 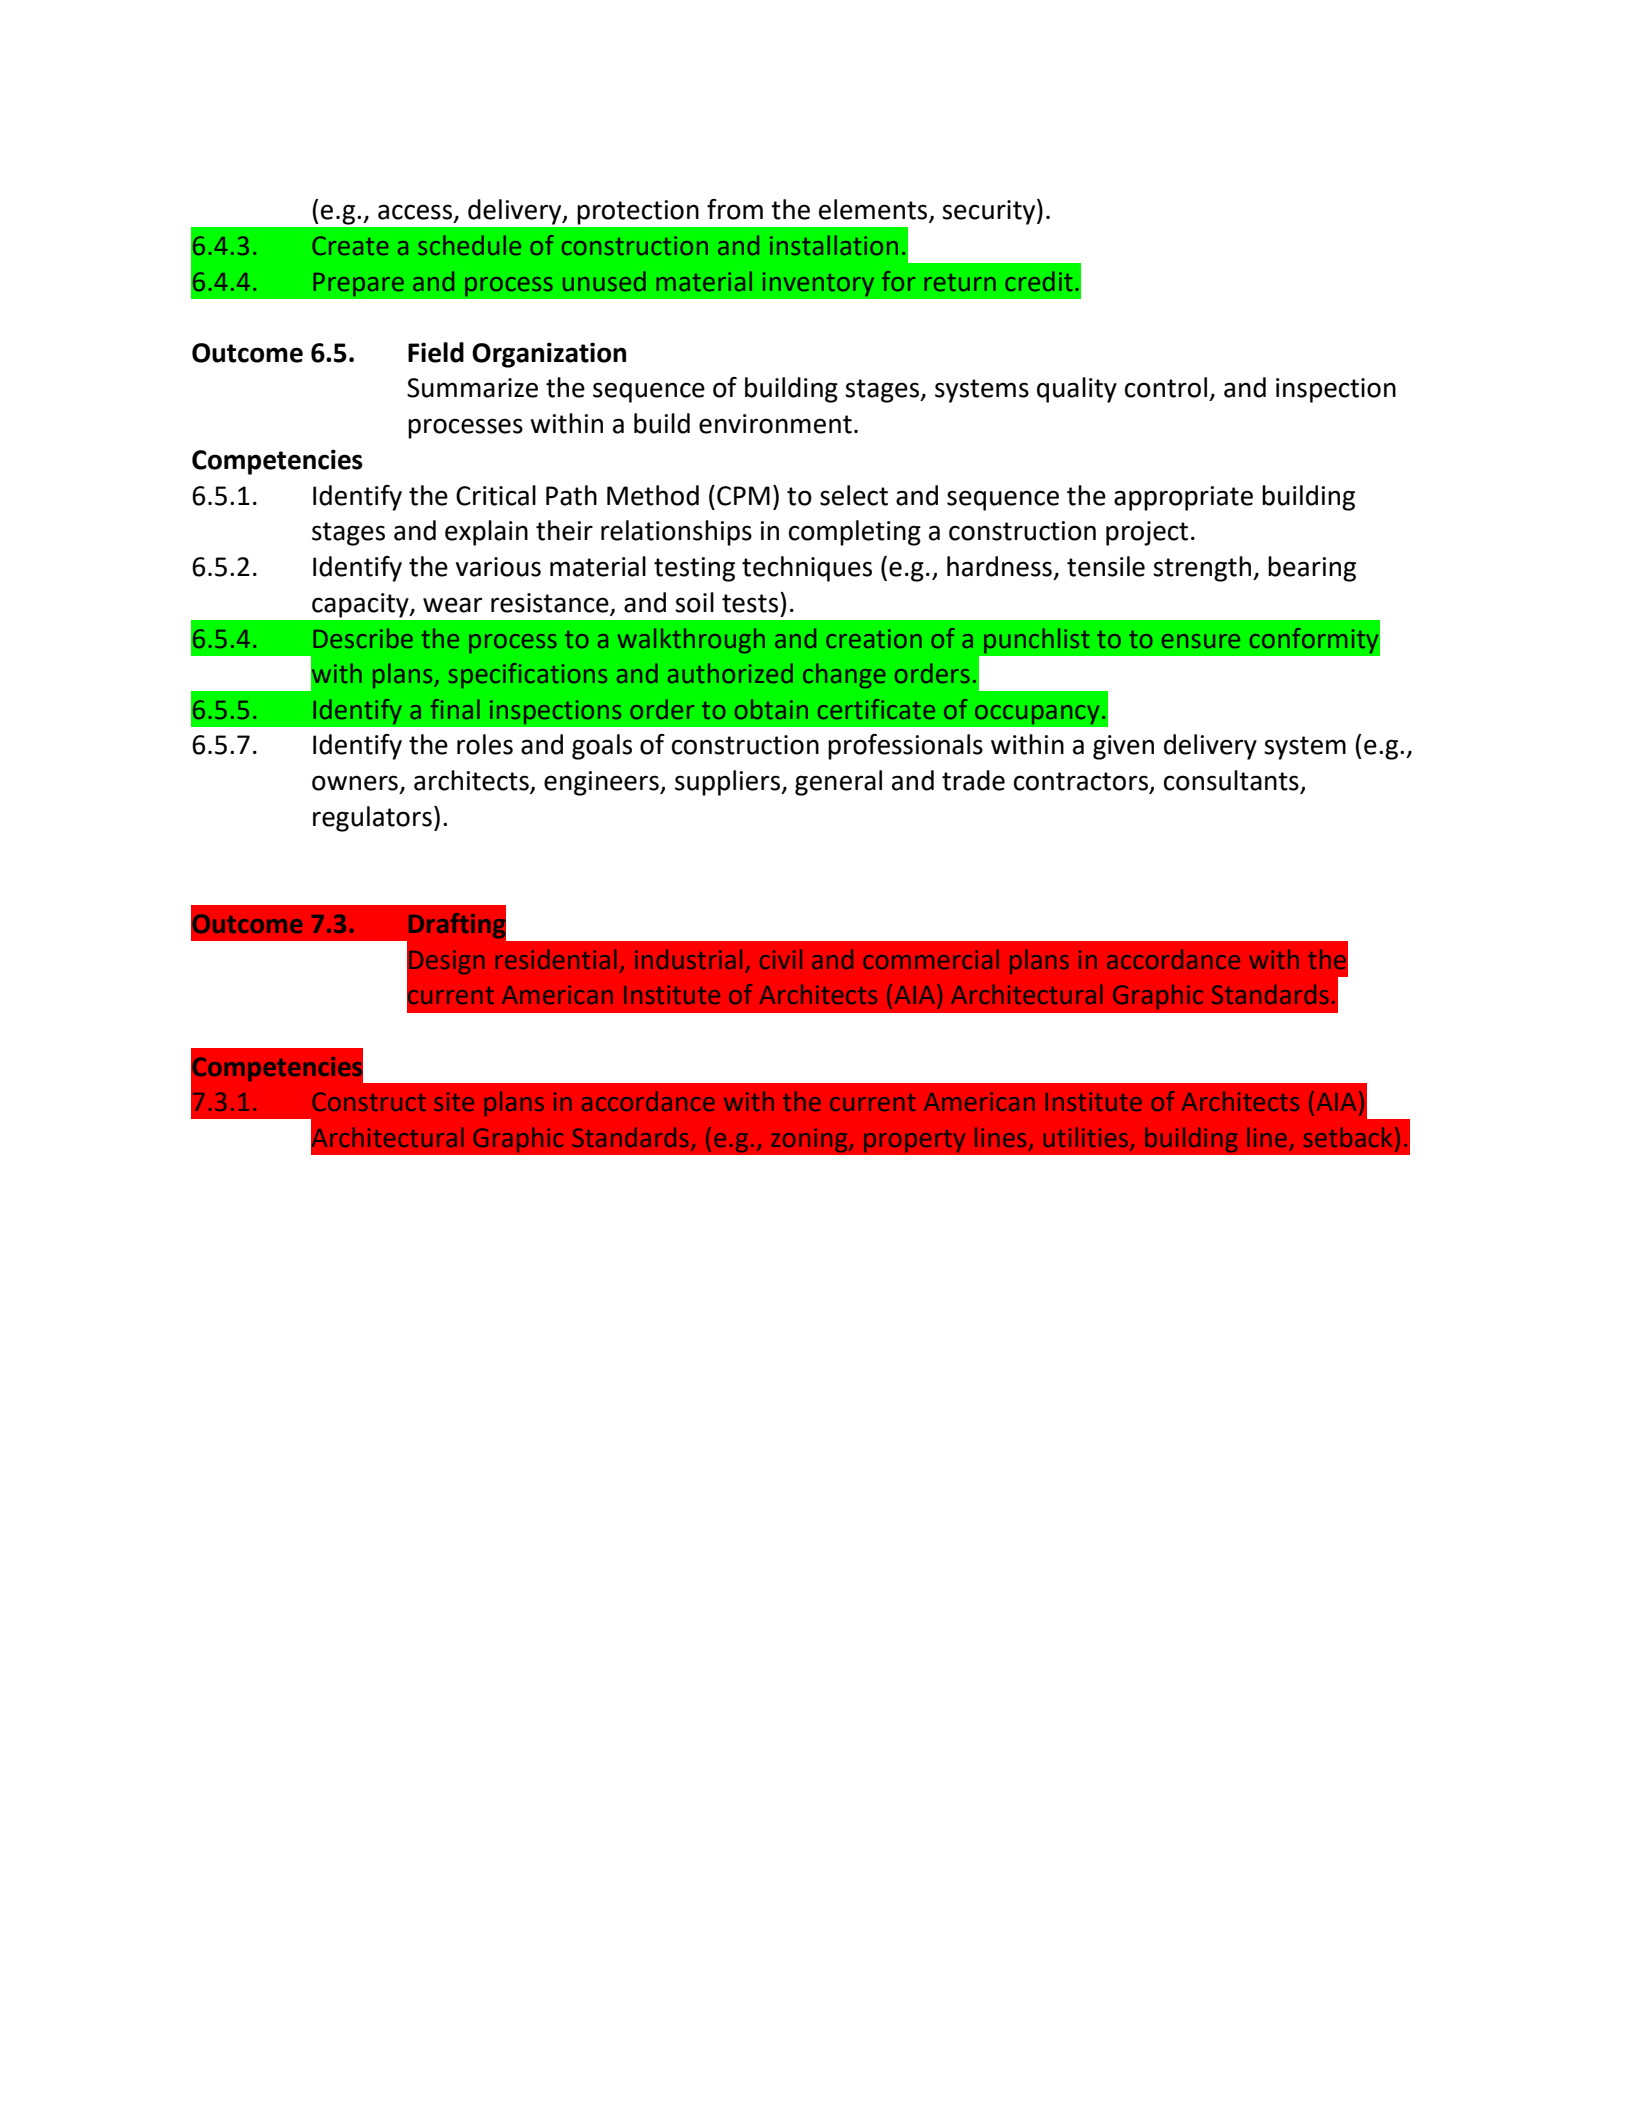 I want to click on credit, so click(x=1038, y=281).
